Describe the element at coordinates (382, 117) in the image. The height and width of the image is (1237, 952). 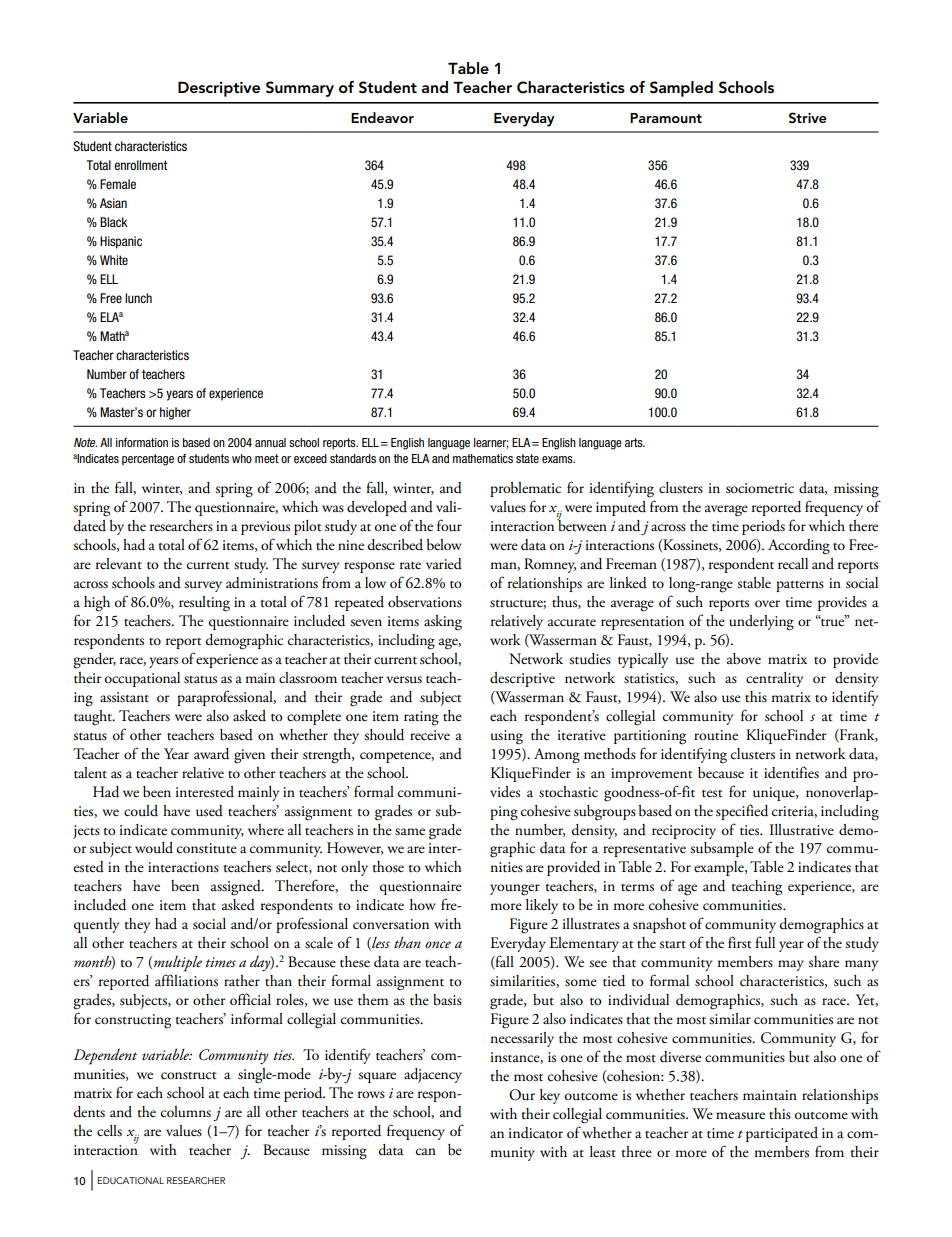
I see `Endeavor` at that location.
